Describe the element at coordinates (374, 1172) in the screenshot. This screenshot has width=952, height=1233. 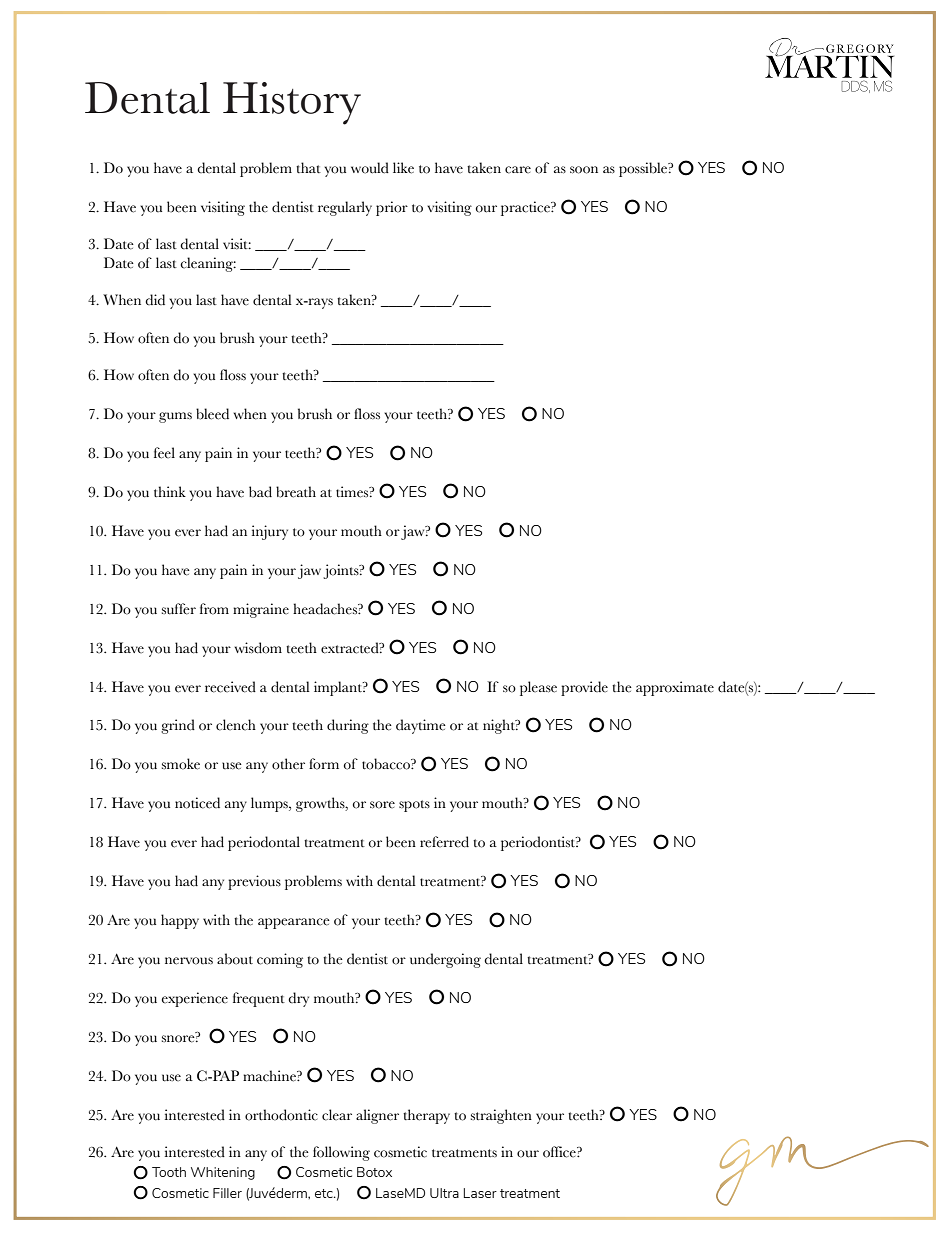
I see `Botox` at that location.
